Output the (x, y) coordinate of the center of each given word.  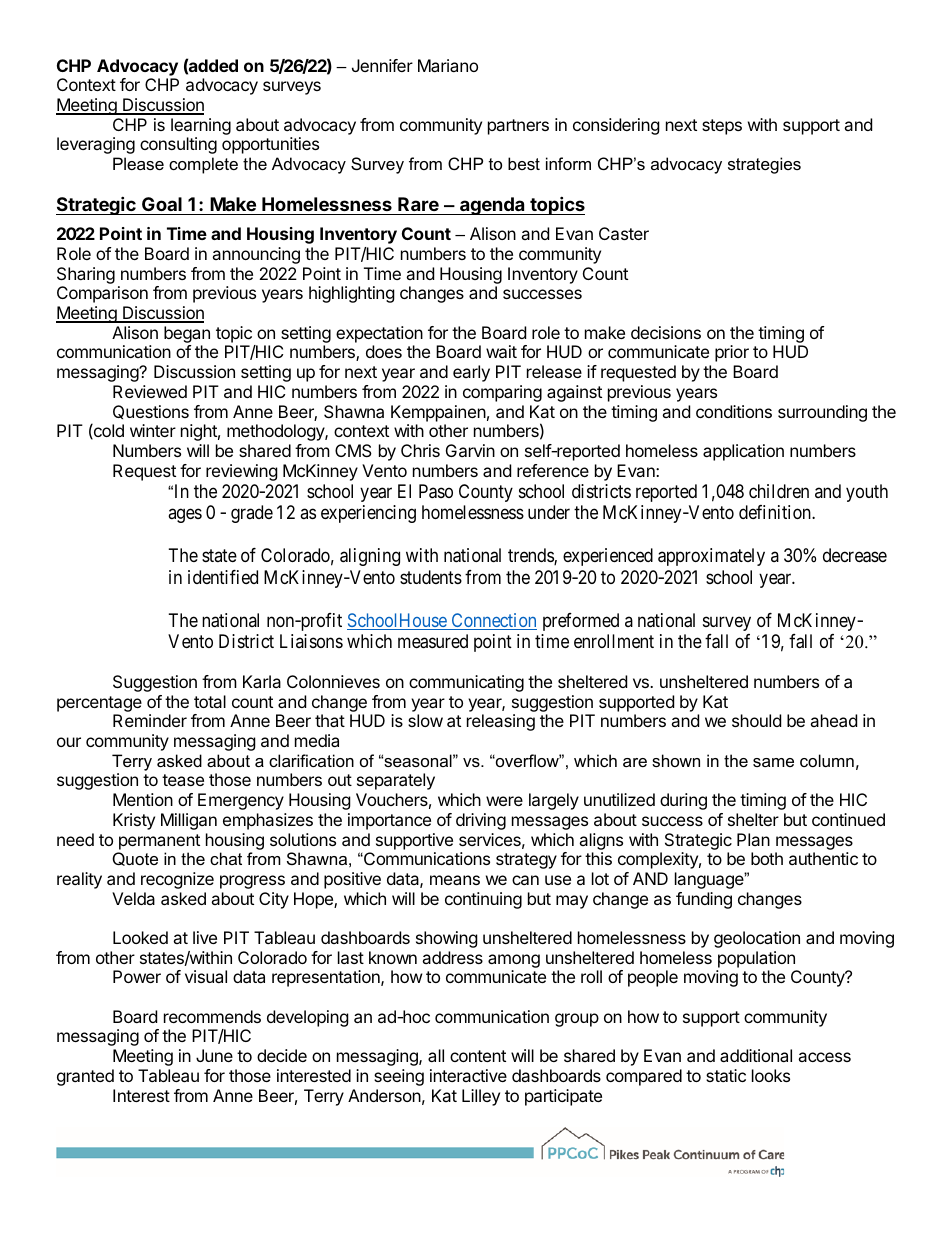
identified (223, 577)
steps (722, 127)
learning (201, 126)
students (431, 577)
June (214, 1055)
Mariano (448, 65)
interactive (468, 1075)
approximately (711, 557)
